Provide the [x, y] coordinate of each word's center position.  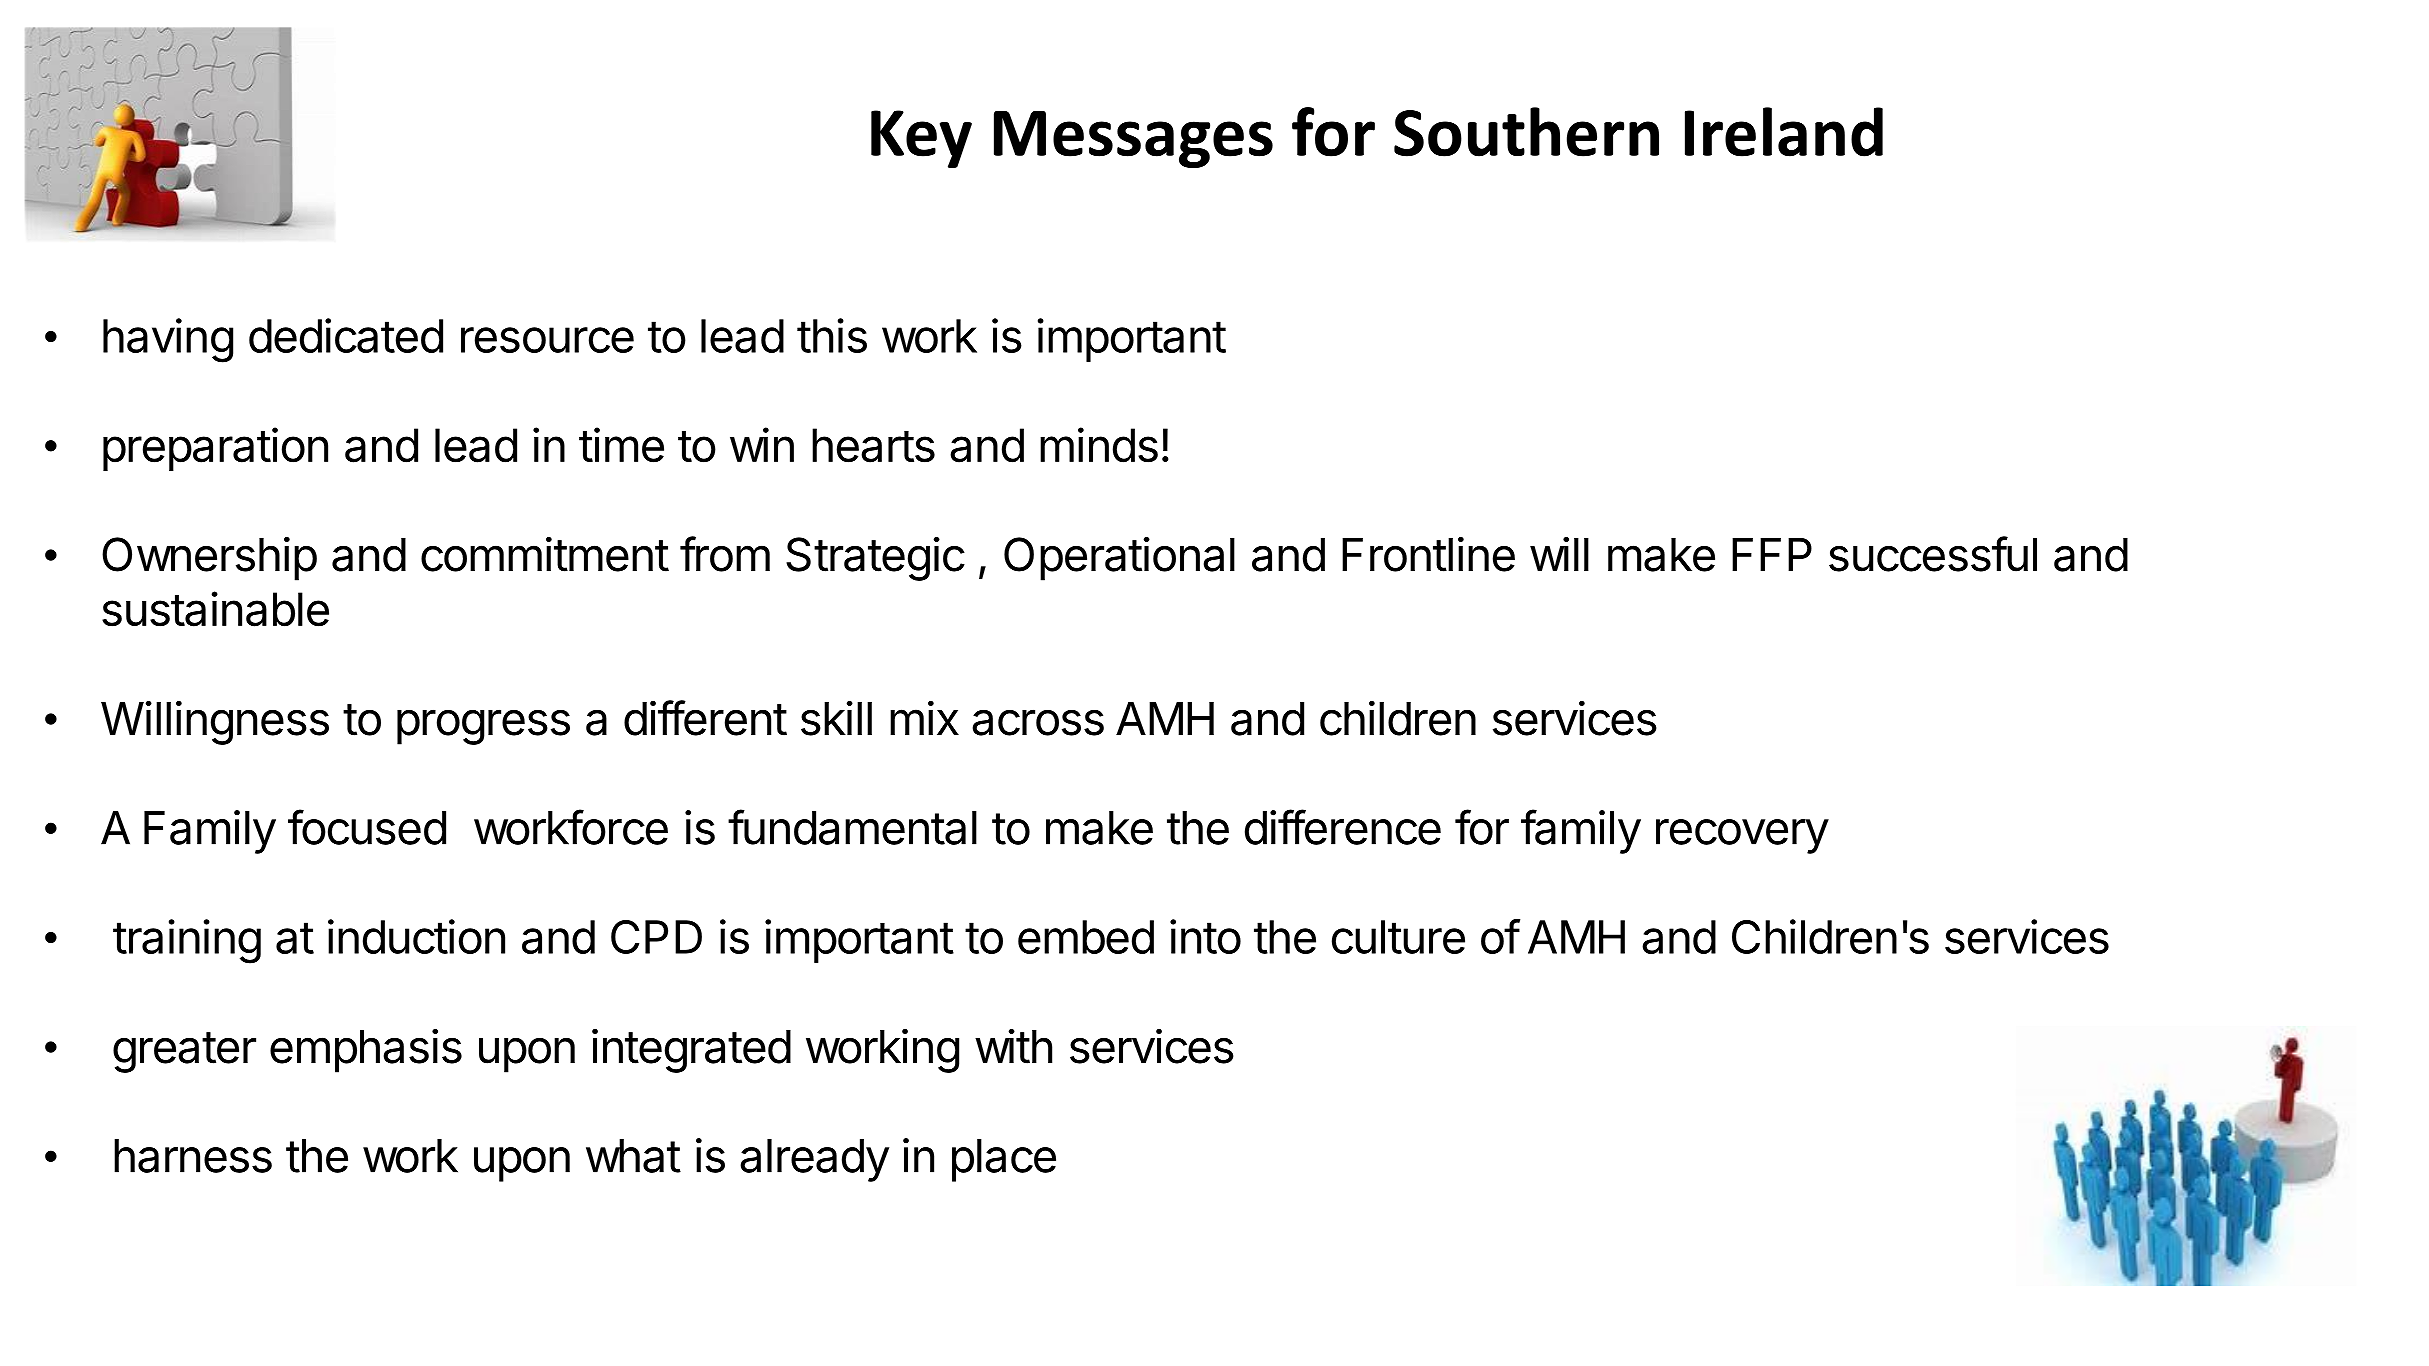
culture [1398, 937]
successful [1933, 554]
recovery [1742, 836]
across [1038, 722]
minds [1099, 445]
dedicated [346, 335]
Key [921, 139]
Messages [1133, 139]
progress [483, 727]
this [832, 335]
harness [193, 1156]
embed [1086, 937]
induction [416, 936]
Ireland [1784, 132]
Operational [1119, 559]
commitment [545, 554]
